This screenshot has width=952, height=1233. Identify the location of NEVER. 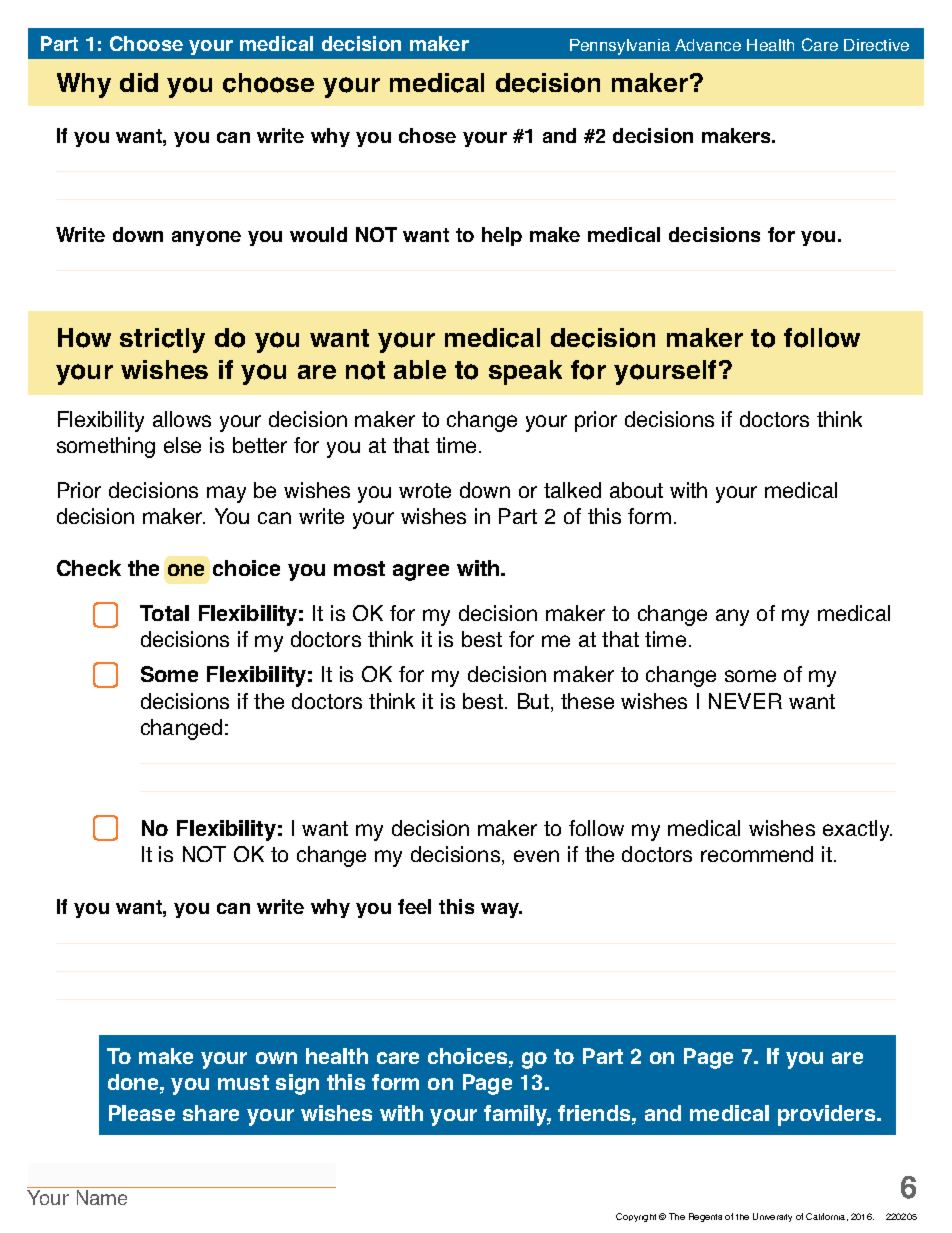
(745, 701).
